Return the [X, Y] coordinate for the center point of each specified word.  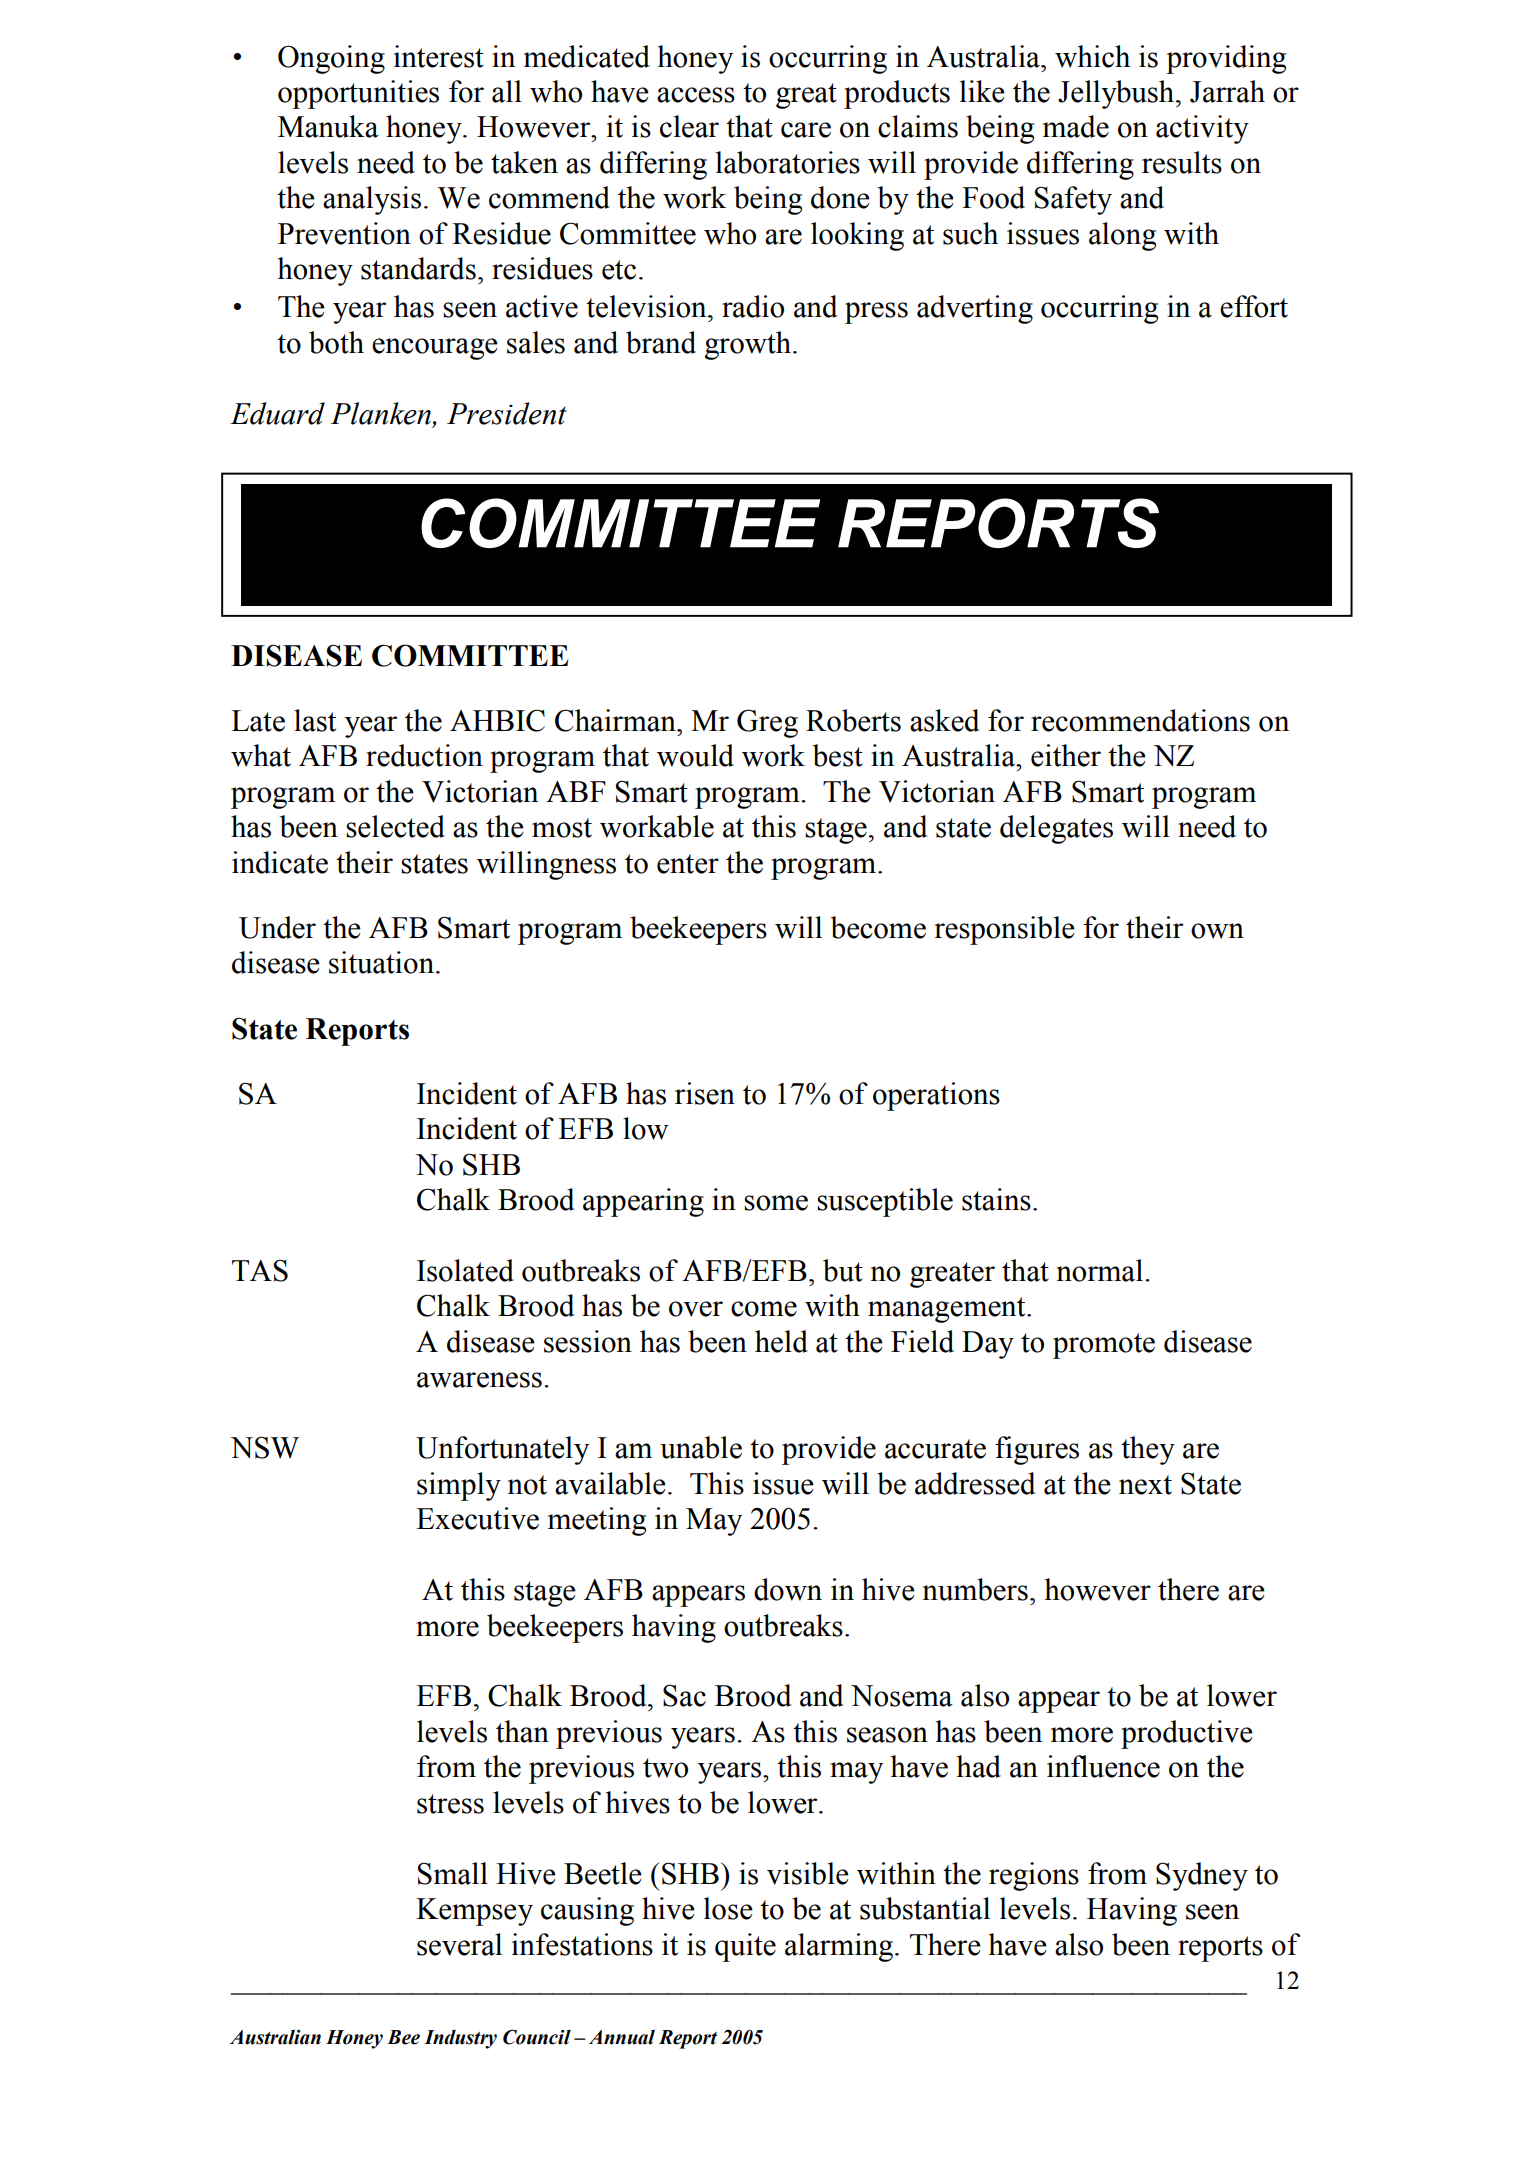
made [1076, 126]
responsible [1005, 930]
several [459, 1944]
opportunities [358, 94]
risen [705, 1093]
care [806, 130]
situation [383, 962]
